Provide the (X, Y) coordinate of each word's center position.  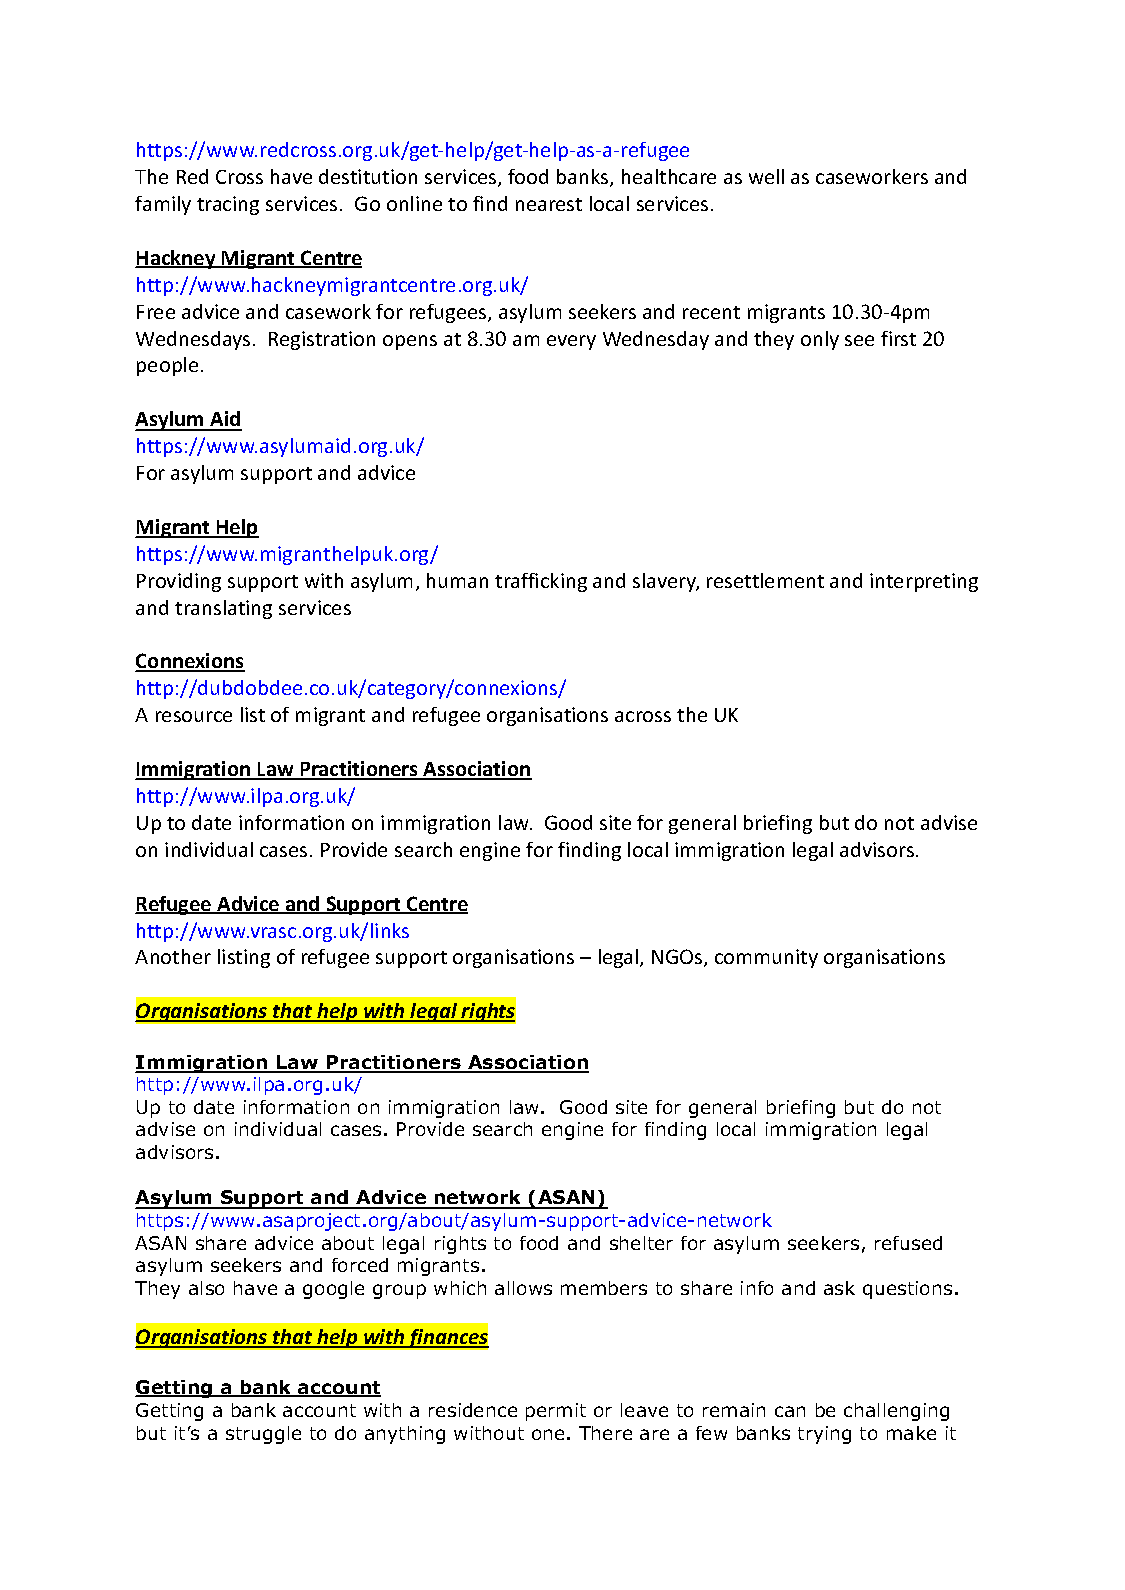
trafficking (541, 582)
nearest (549, 204)
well (766, 176)
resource (194, 716)
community (766, 958)
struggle (263, 1435)
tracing (228, 205)
